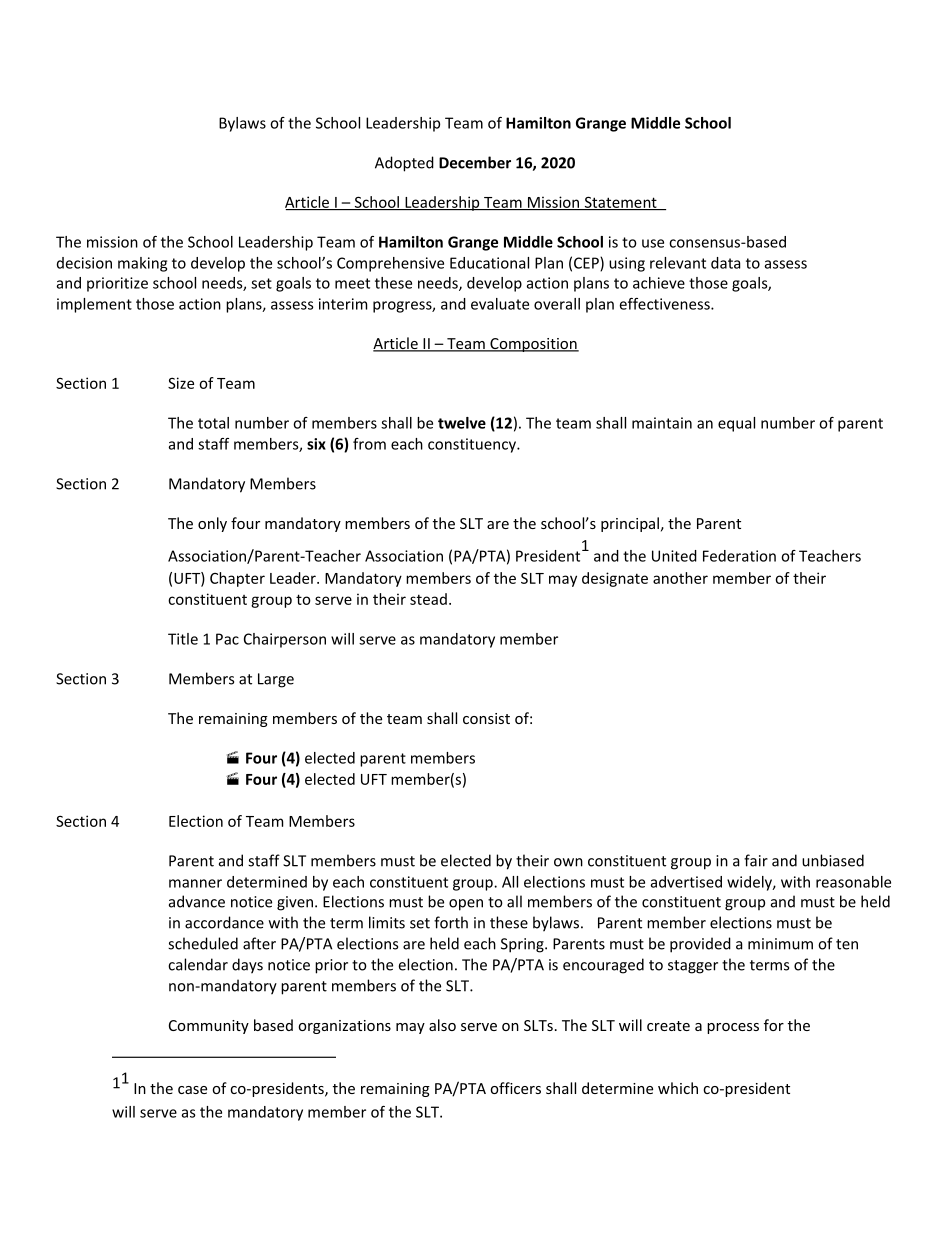  What do you see at coordinates (181, 383) in the screenshot?
I see `Size` at bounding box center [181, 383].
